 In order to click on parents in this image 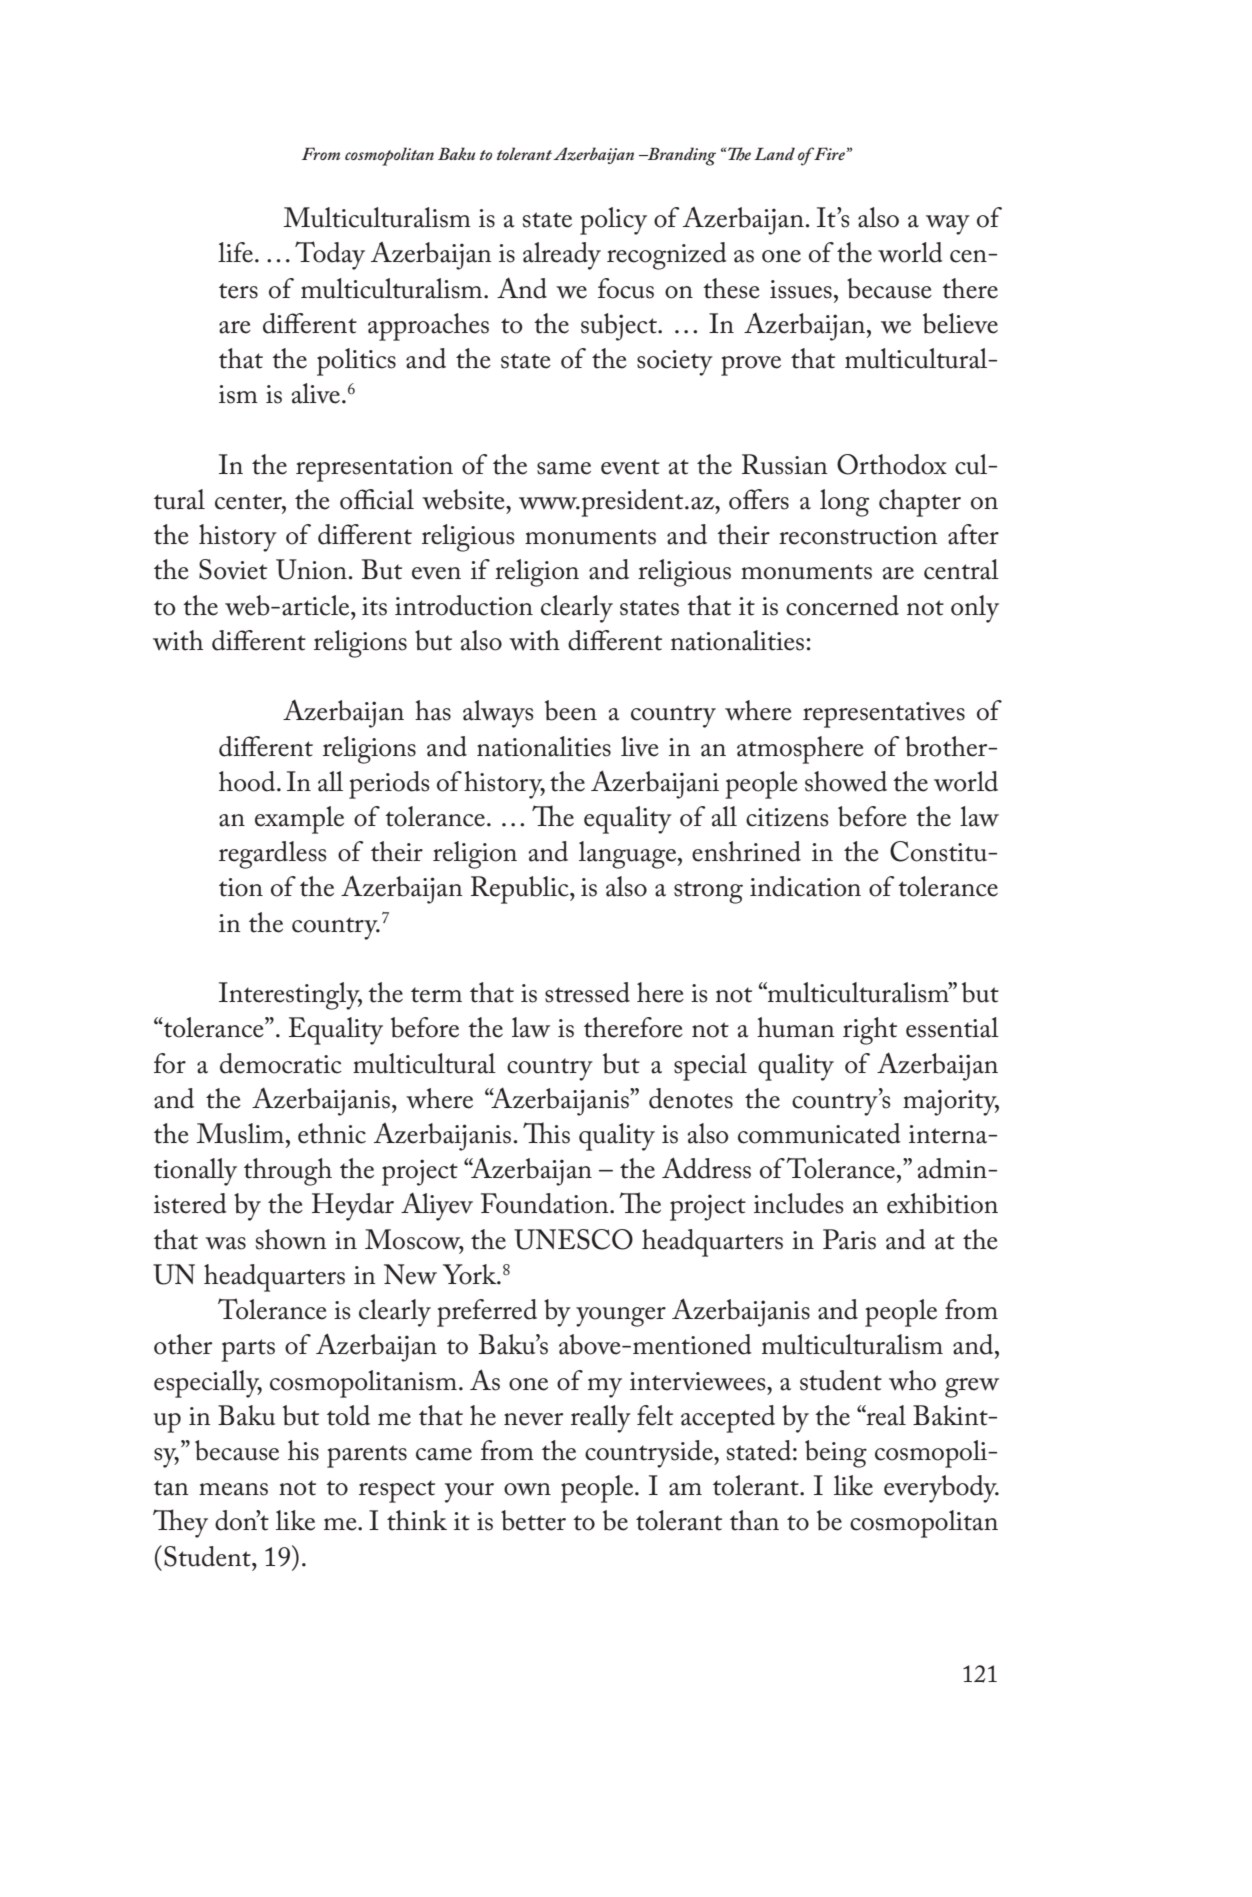, I will do `click(367, 1456)`.
